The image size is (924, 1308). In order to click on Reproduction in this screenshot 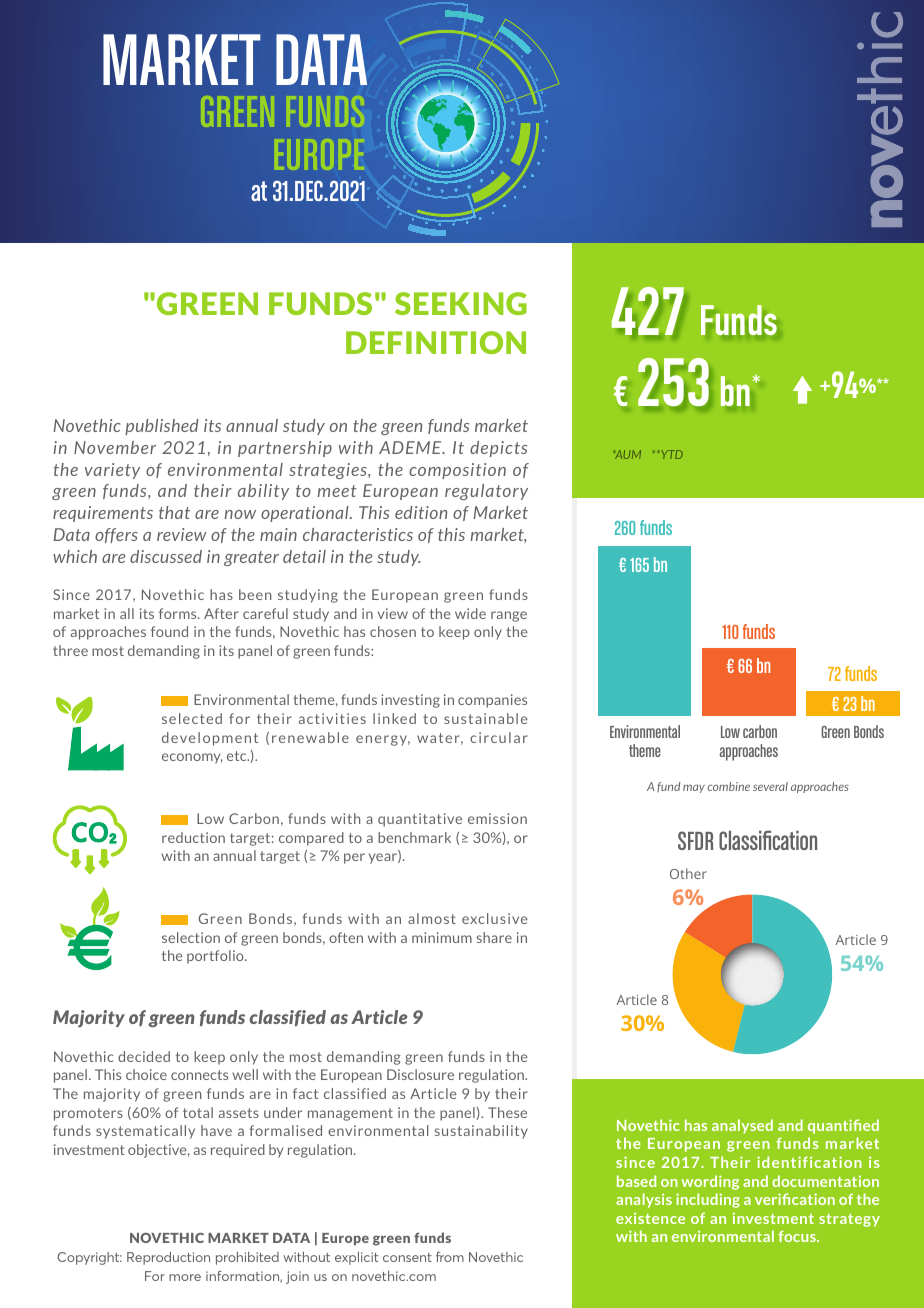, I will do `click(168, 1258)`.
